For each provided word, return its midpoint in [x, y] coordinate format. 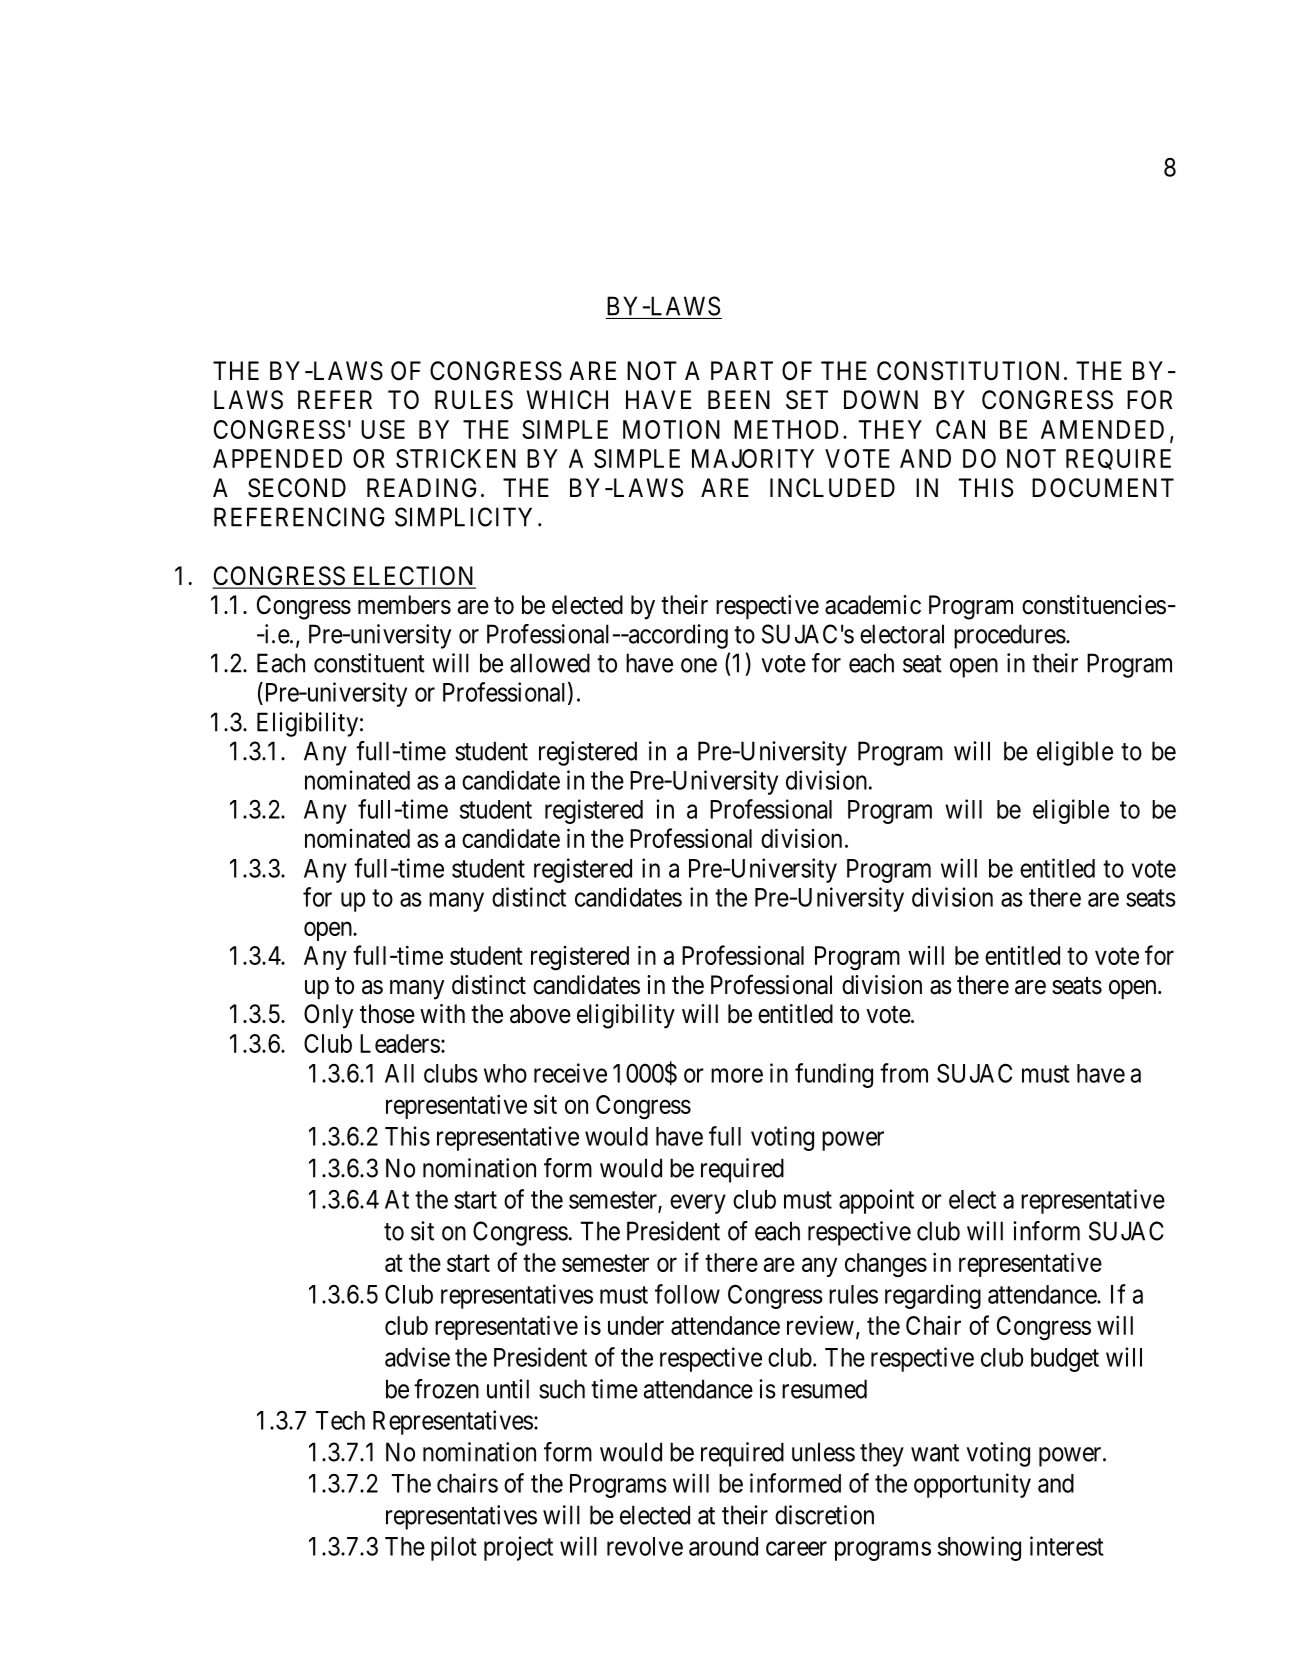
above [540, 1014]
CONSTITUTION [968, 371]
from [904, 1073]
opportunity [972, 1485]
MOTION [671, 429]
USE [383, 429]
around [723, 1546]
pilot [454, 1548]
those [387, 1014]
